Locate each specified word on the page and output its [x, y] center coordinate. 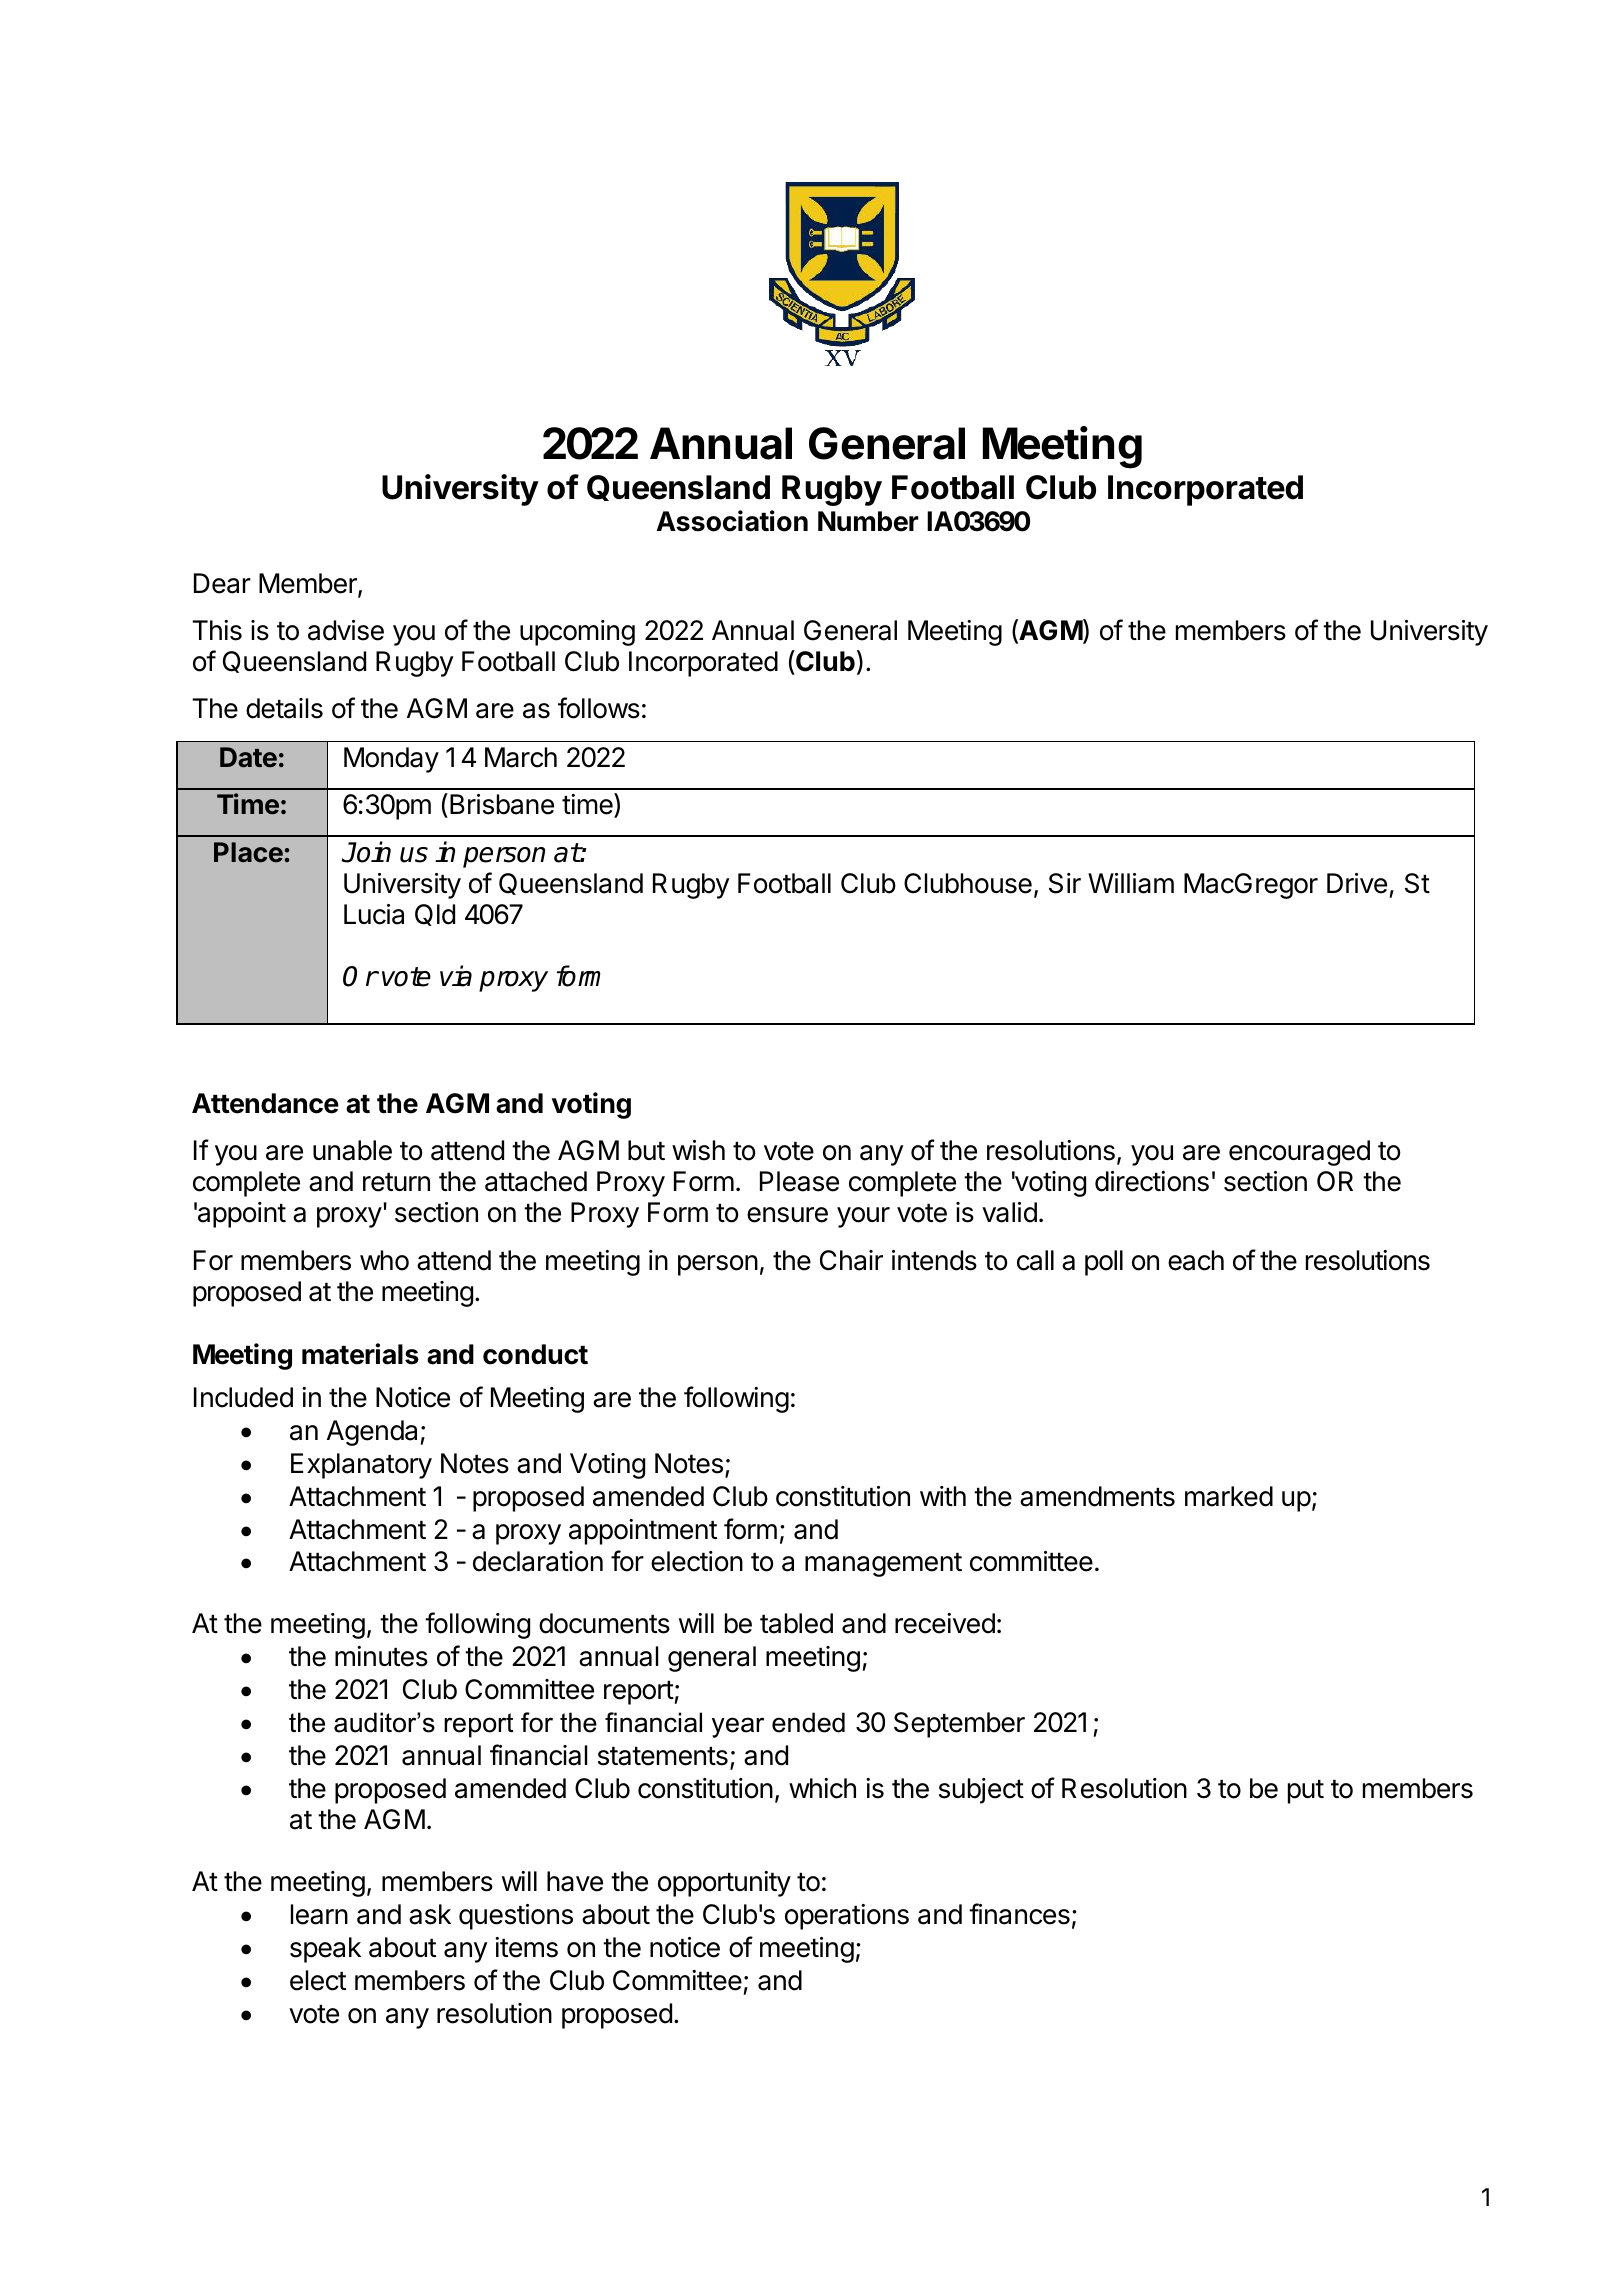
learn [319, 1914]
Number [868, 521]
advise [346, 630]
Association [732, 521]
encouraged [1299, 1153]
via [456, 976]
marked [1229, 1496]
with [943, 1496]
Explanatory [361, 1466]
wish [698, 1150]
